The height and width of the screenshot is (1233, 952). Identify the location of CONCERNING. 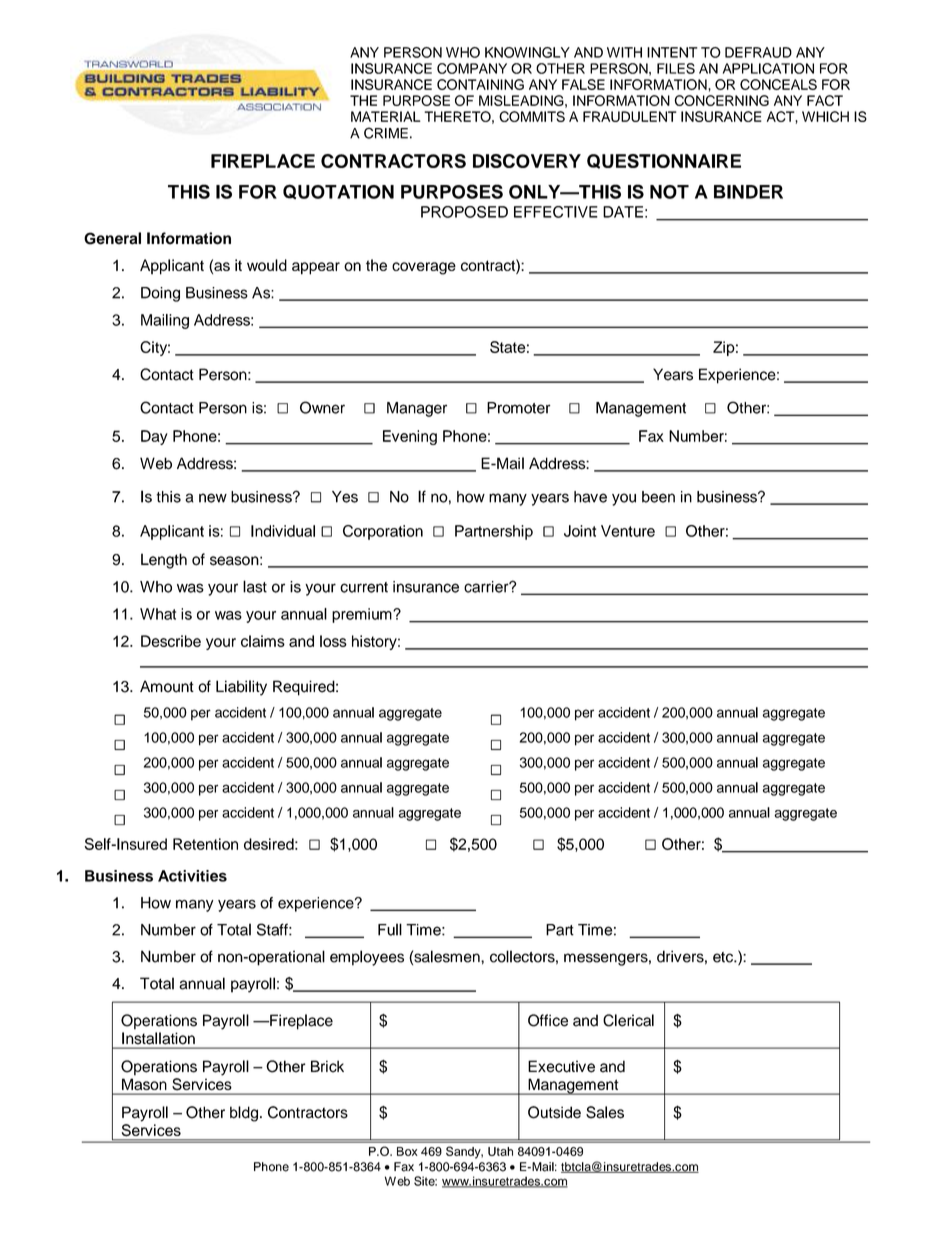
(721, 100).
